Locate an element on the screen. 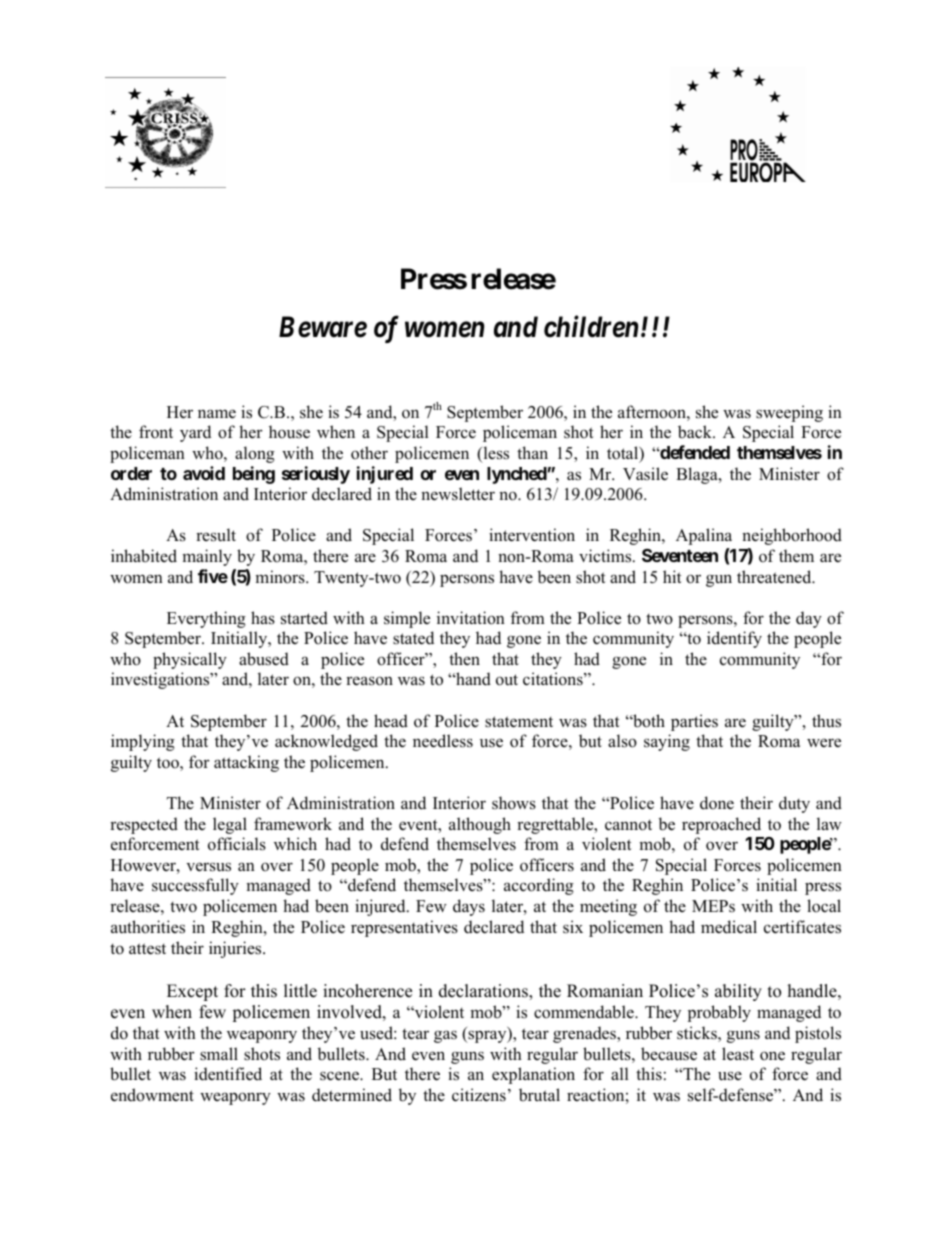 Image resolution: width=952 pixels, height=1233 pixels. result is located at coordinates (216, 535).
